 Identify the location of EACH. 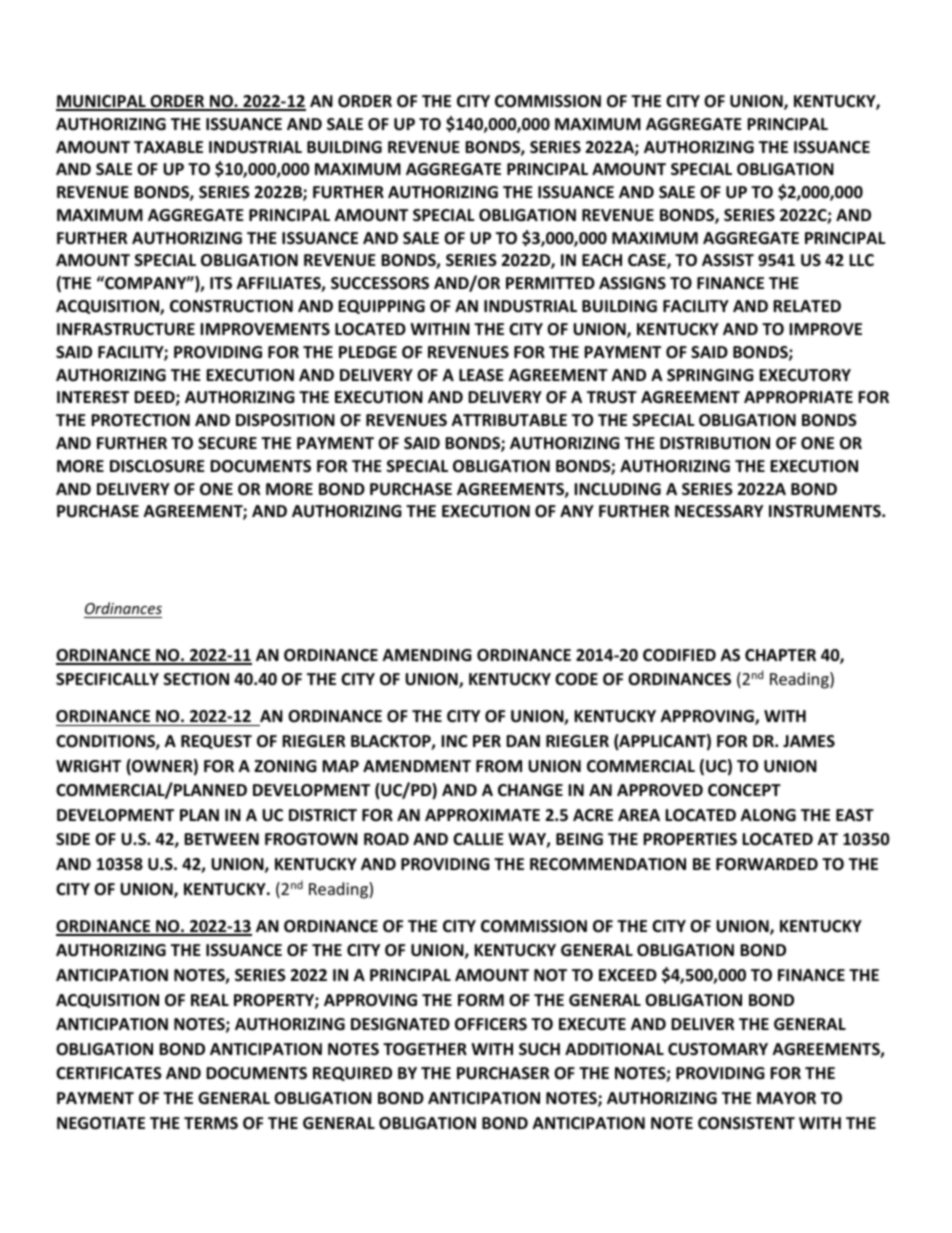
(602, 260).
